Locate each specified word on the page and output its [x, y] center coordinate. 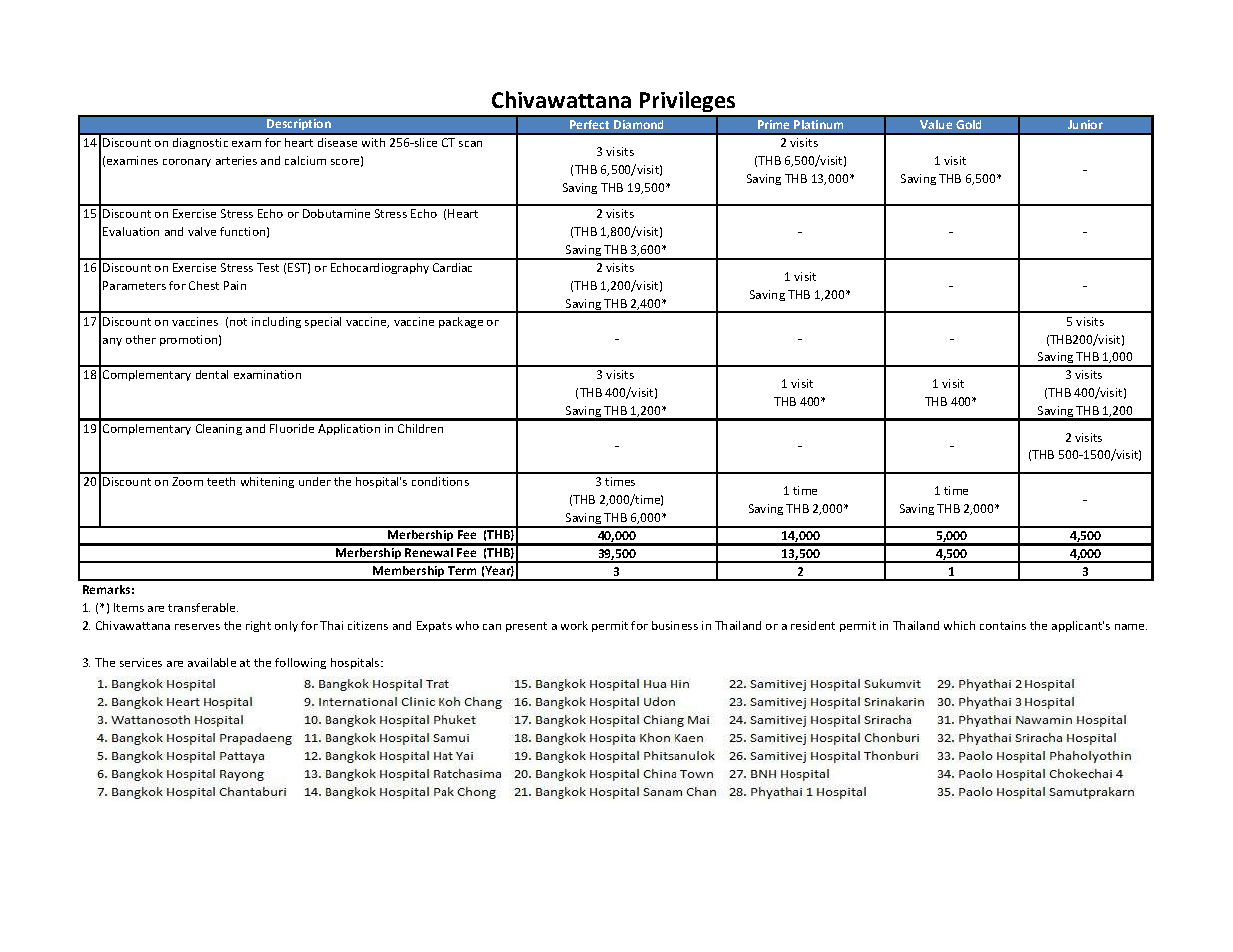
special [323, 322]
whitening [267, 482]
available [212, 662]
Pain [235, 285]
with [373, 142]
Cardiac [452, 267]
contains [1003, 625]
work [574, 625]
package [461, 322]
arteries [236, 160]
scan [470, 144]
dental [212, 374]
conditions [440, 481]
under [315, 481]
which [959, 625]
